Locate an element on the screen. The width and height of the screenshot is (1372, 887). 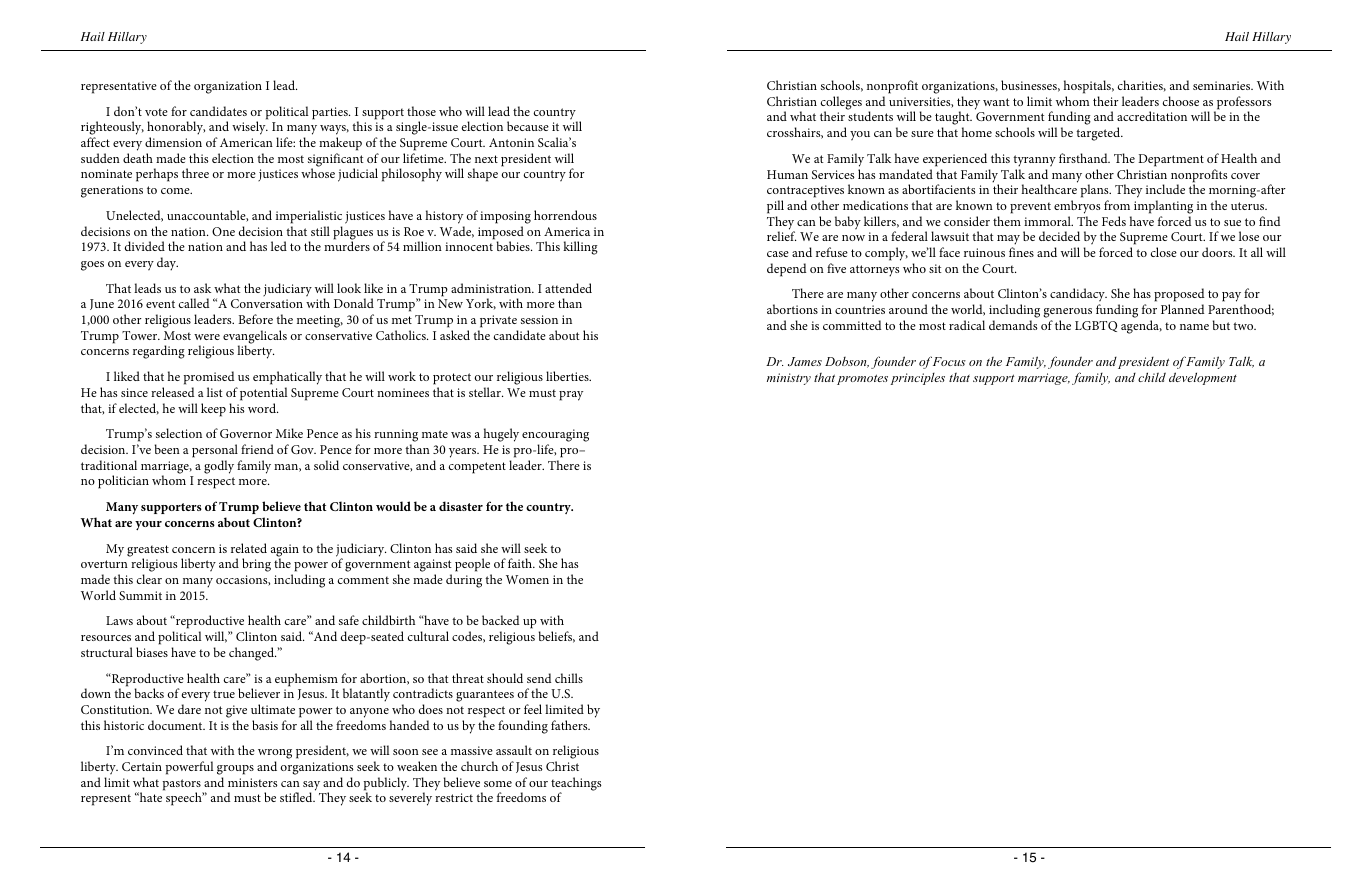
ministers is located at coordinates (253, 782).
